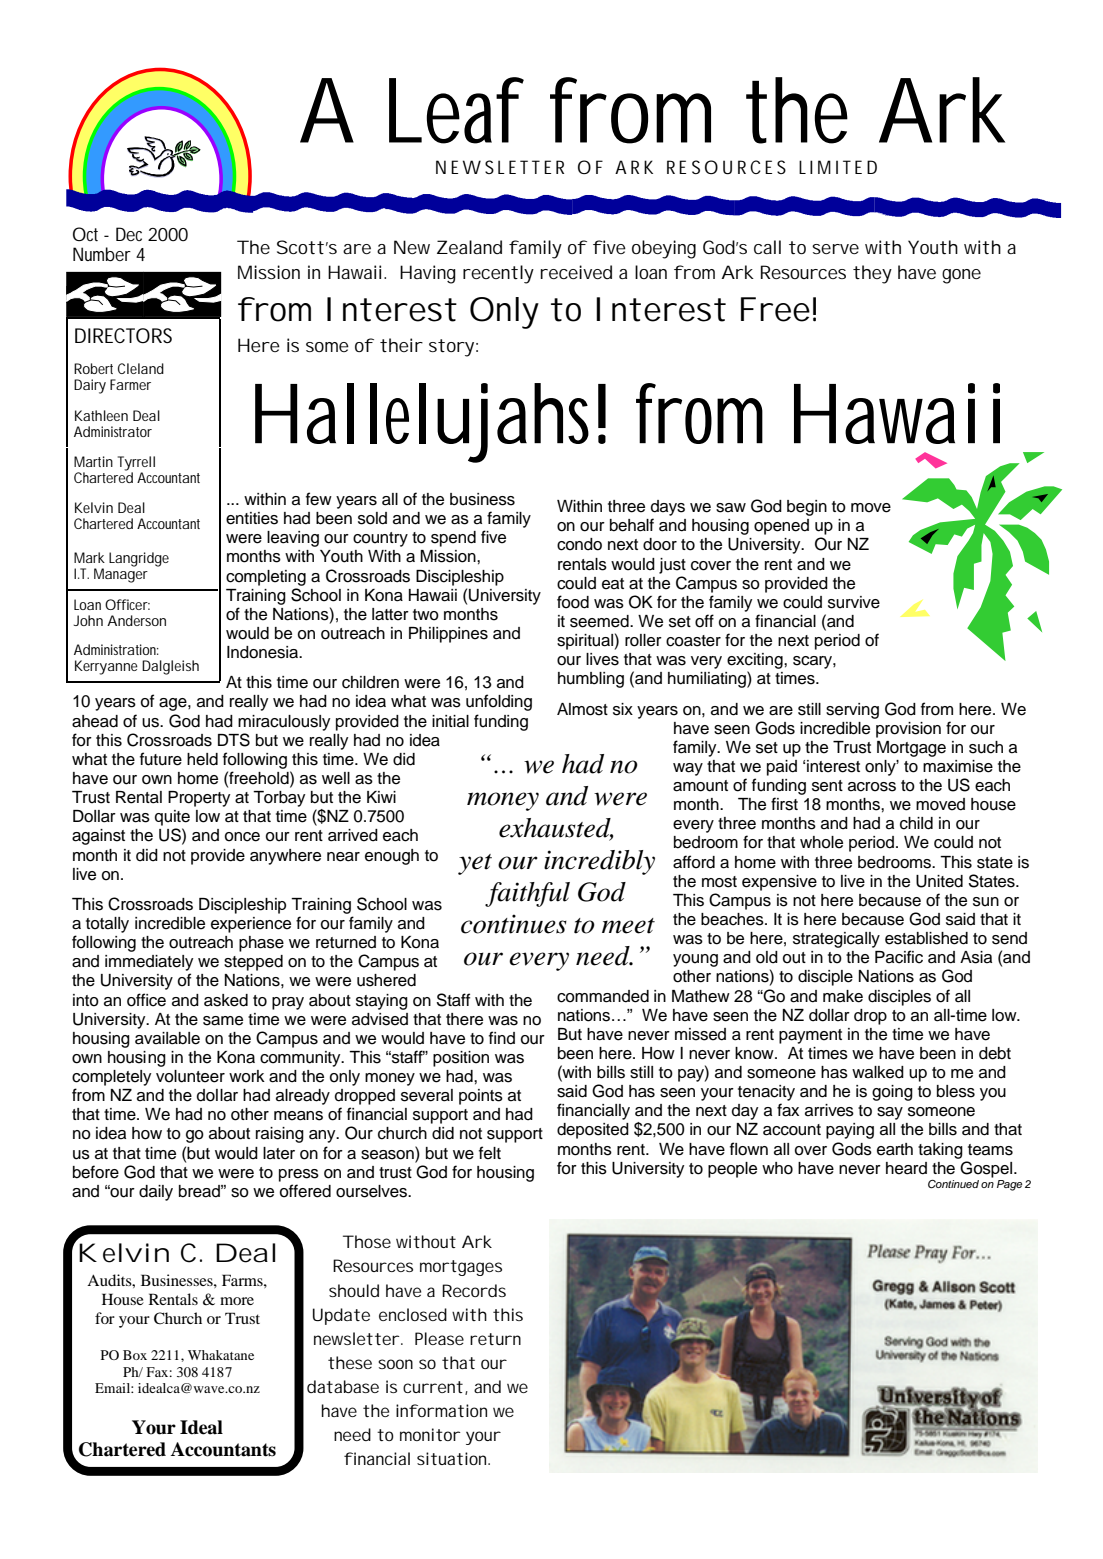  Describe the element at coordinates (135, 1355) in the screenshot. I see `Box` at that location.
